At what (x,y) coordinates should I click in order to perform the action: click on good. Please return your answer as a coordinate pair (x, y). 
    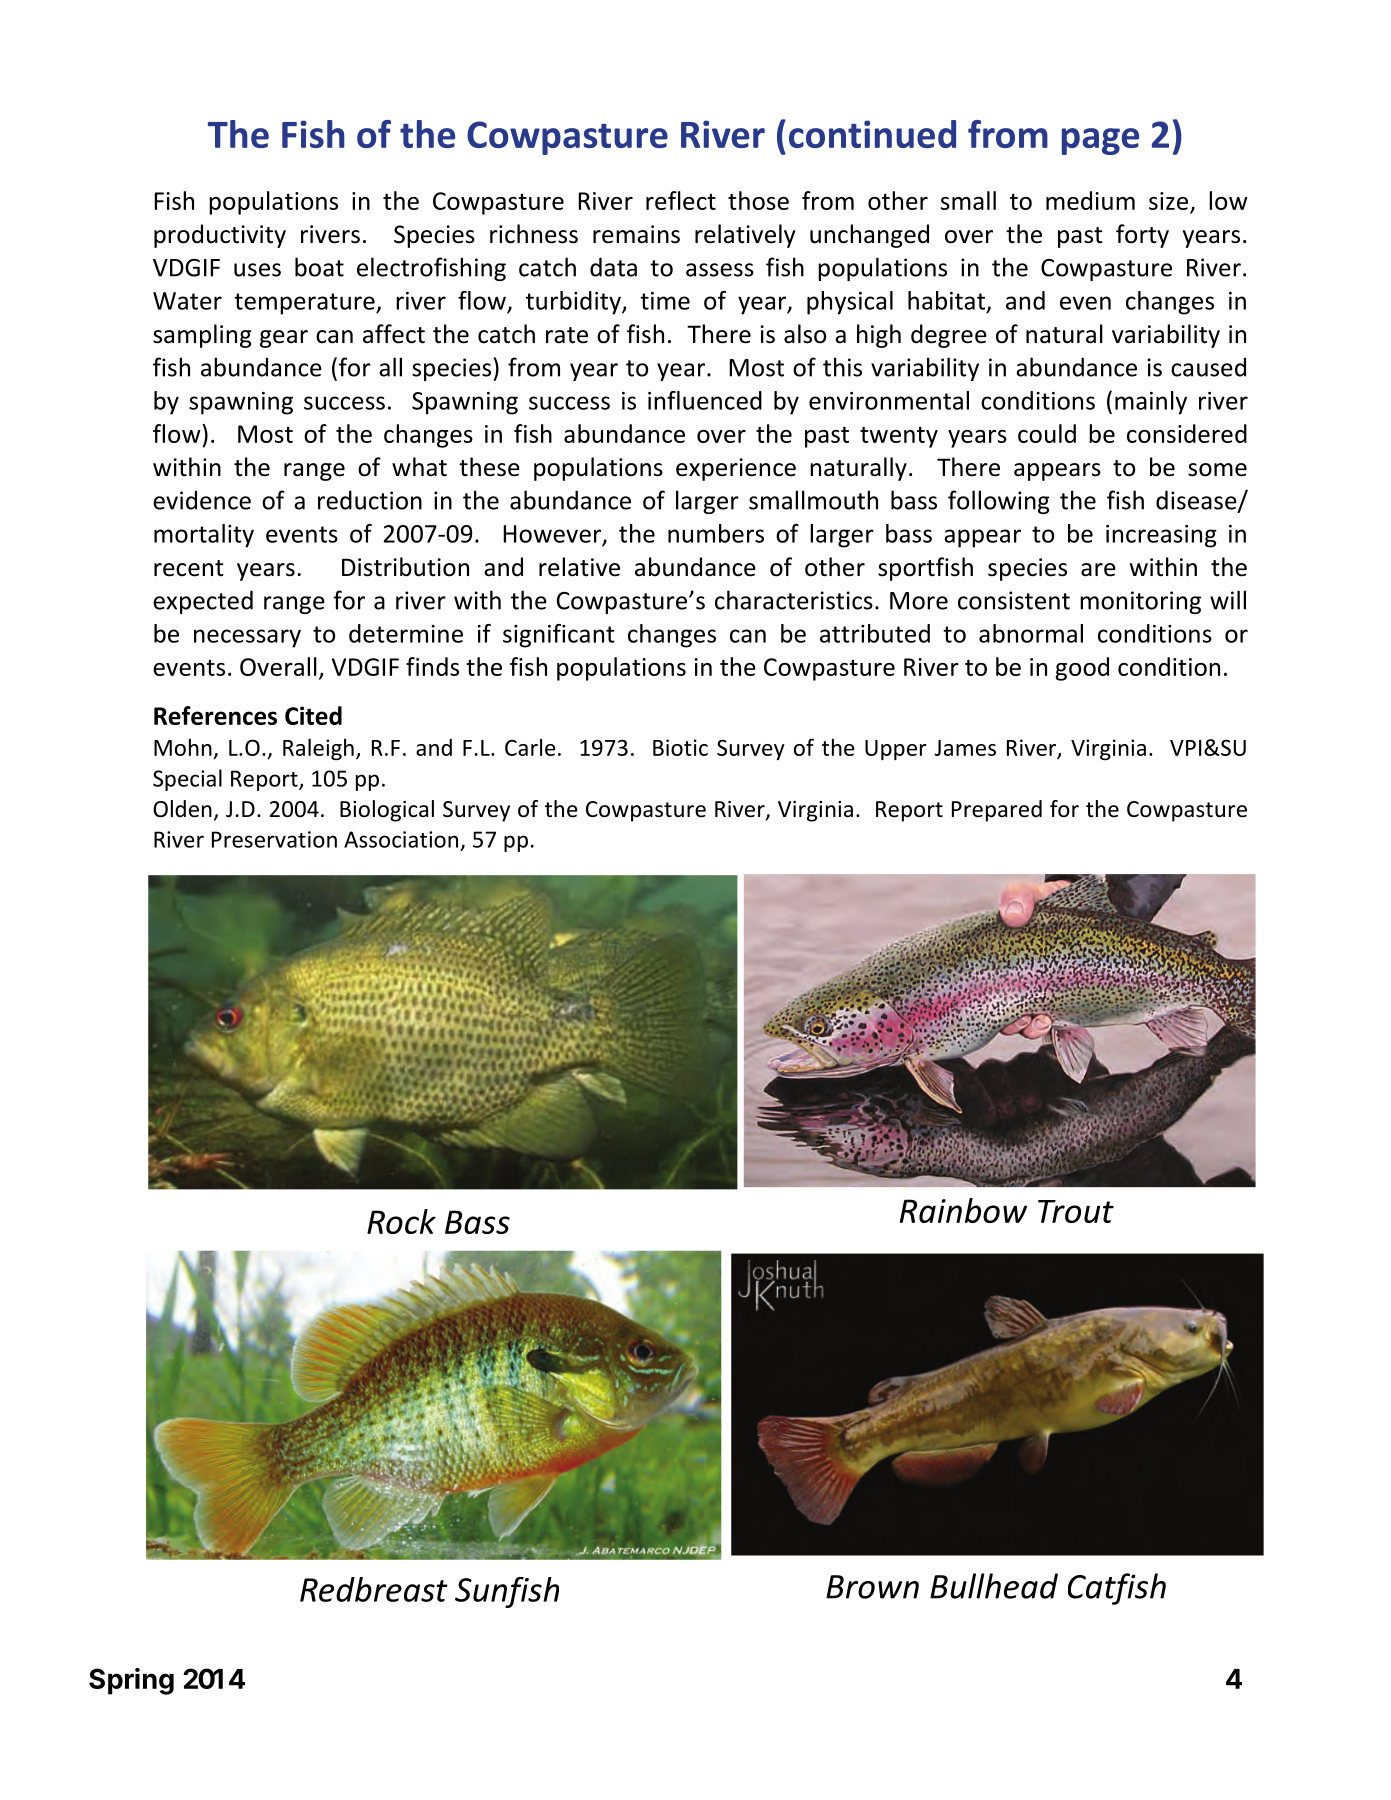
    Looking at the image, I should click on (1082, 669).
